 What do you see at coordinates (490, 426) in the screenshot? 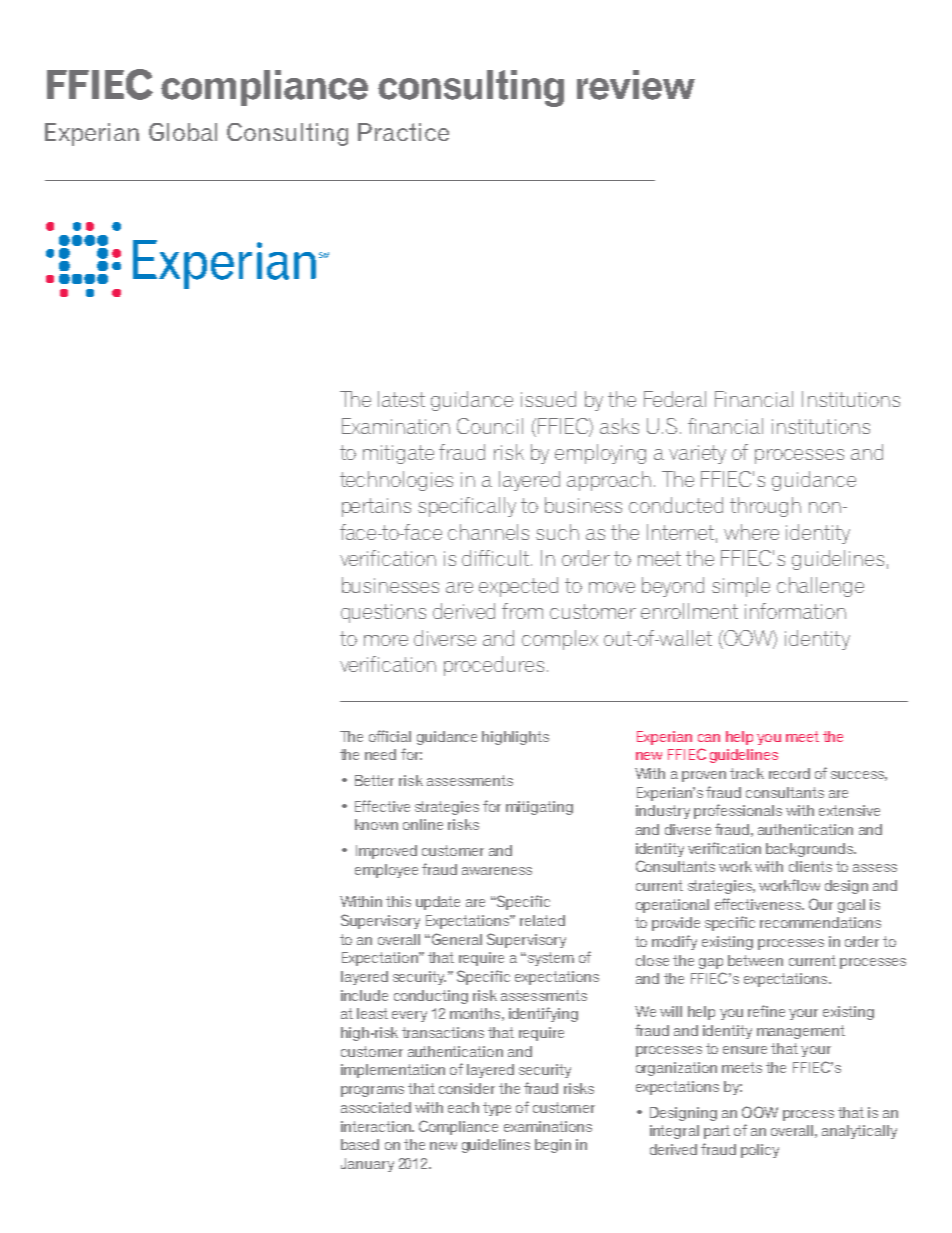
I see `Council` at bounding box center [490, 426].
